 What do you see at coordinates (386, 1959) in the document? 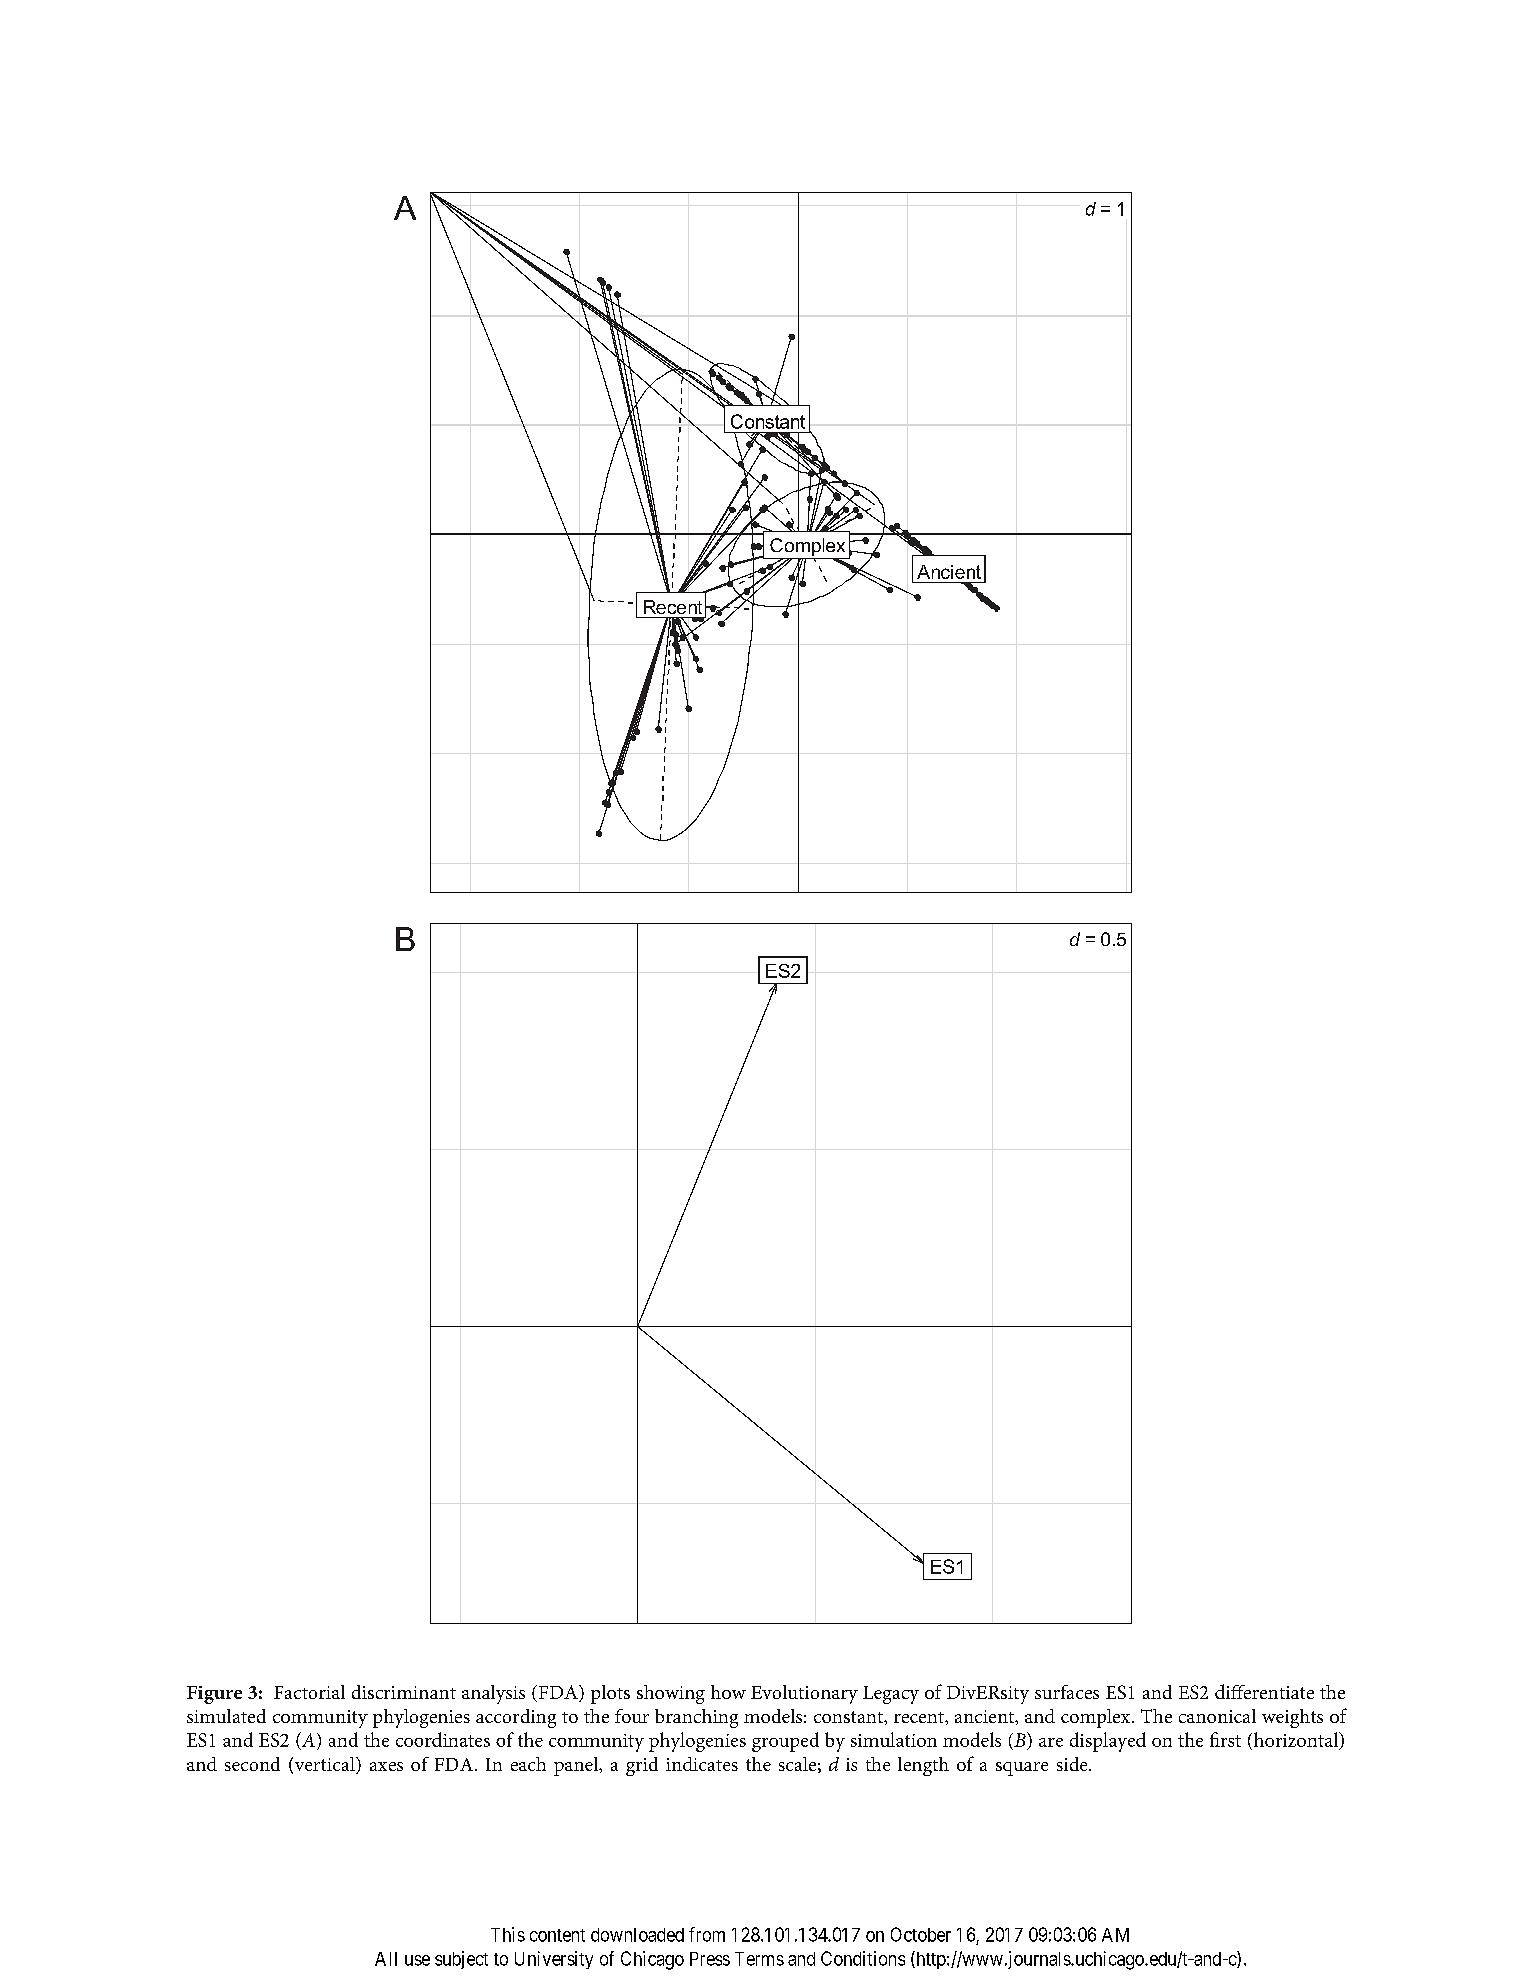
I see `All` at bounding box center [386, 1959].
